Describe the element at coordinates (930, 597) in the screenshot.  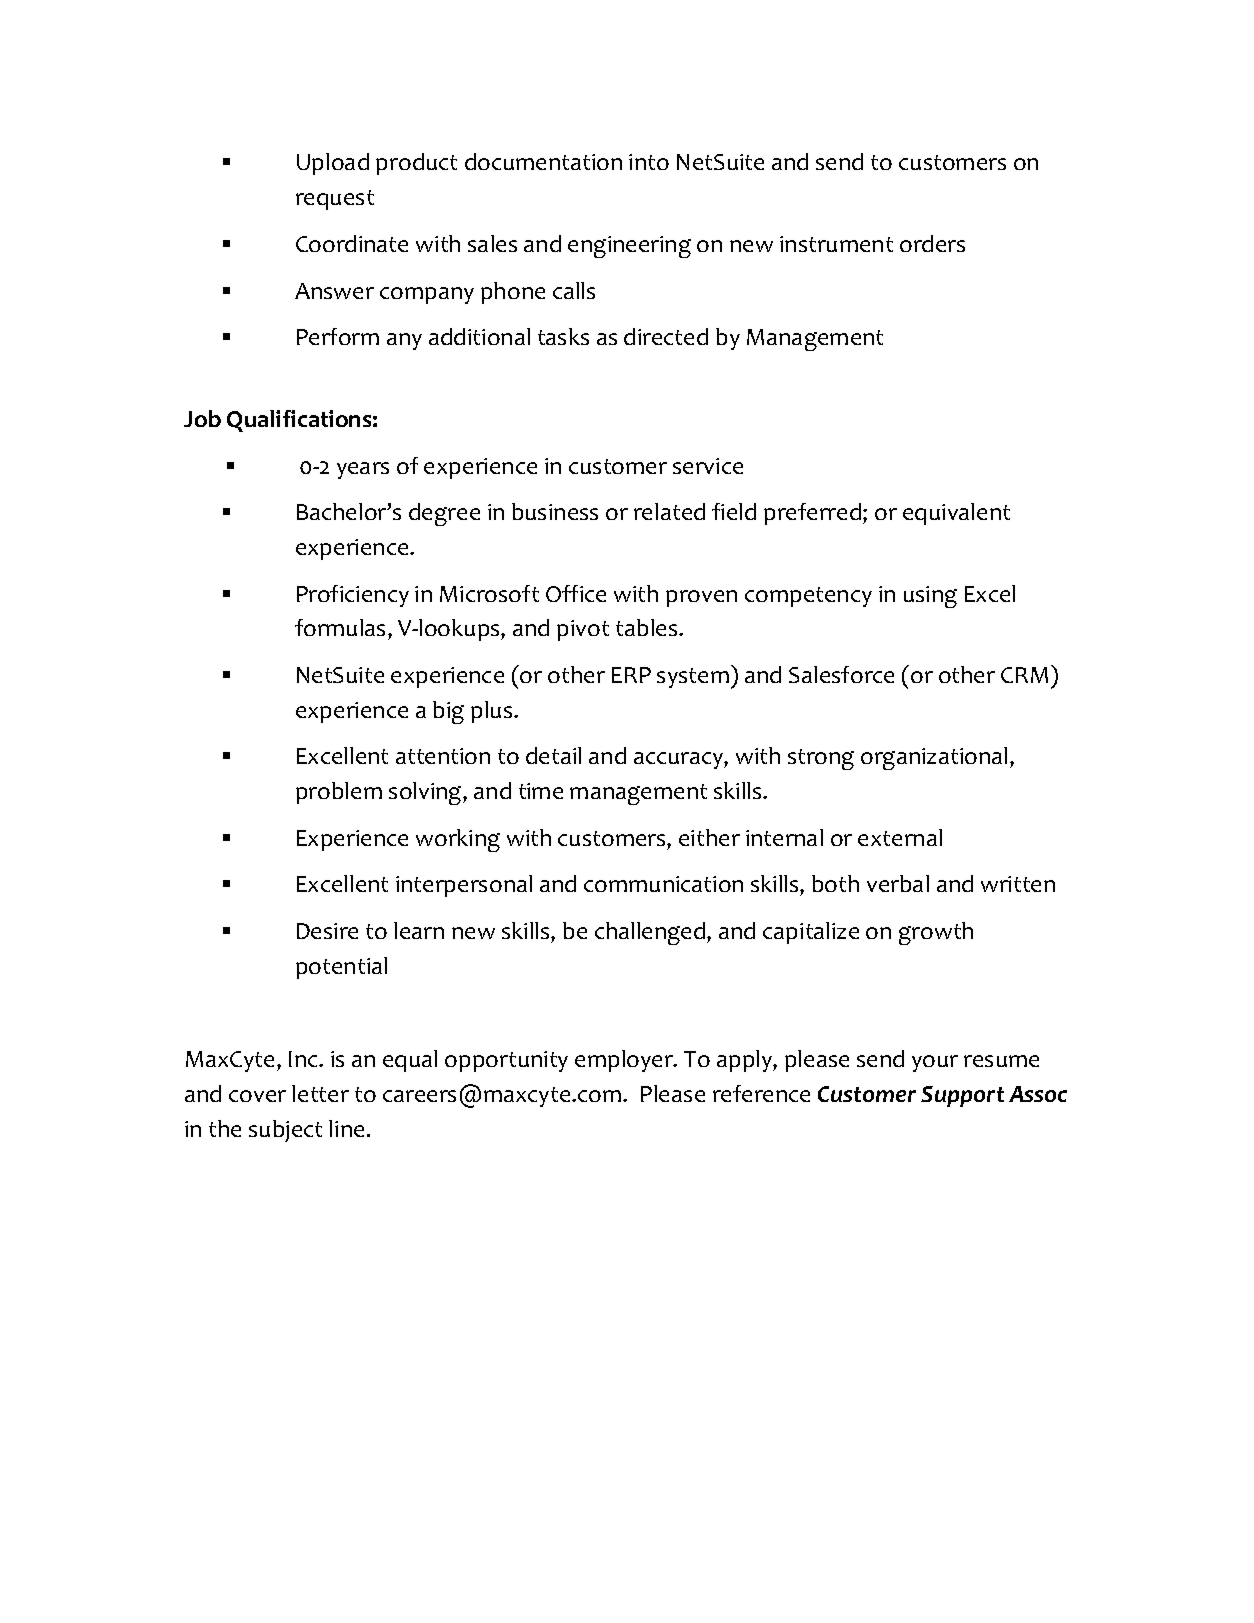
I see `using` at that location.
